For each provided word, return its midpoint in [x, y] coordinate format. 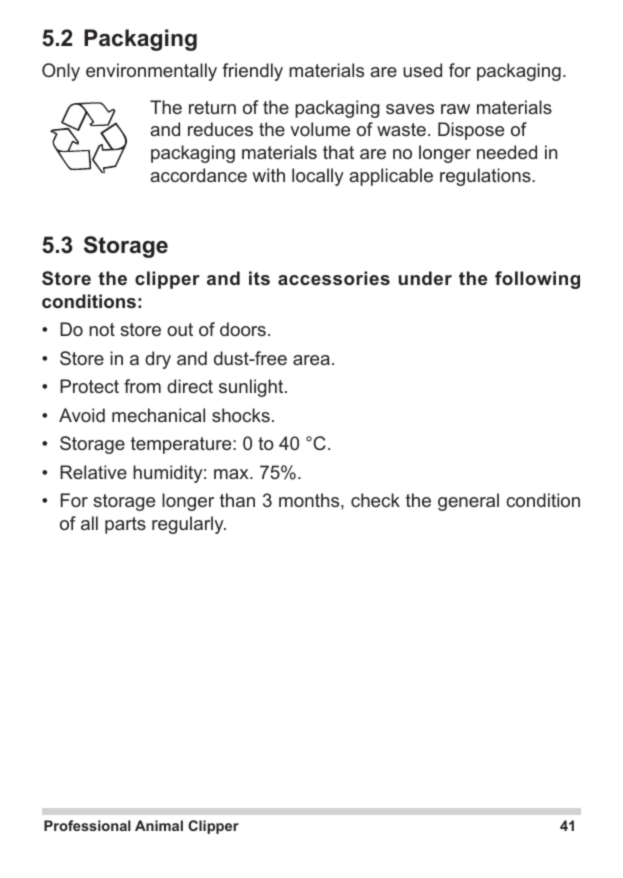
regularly [189, 525]
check [375, 500]
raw [455, 109]
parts [125, 525]
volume [320, 129]
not [102, 329]
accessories [334, 278]
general [468, 502]
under [425, 278]
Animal [159, 825]
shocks [241, 415]
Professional [87, 825]
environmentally [151, 72]
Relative [93, 472]
